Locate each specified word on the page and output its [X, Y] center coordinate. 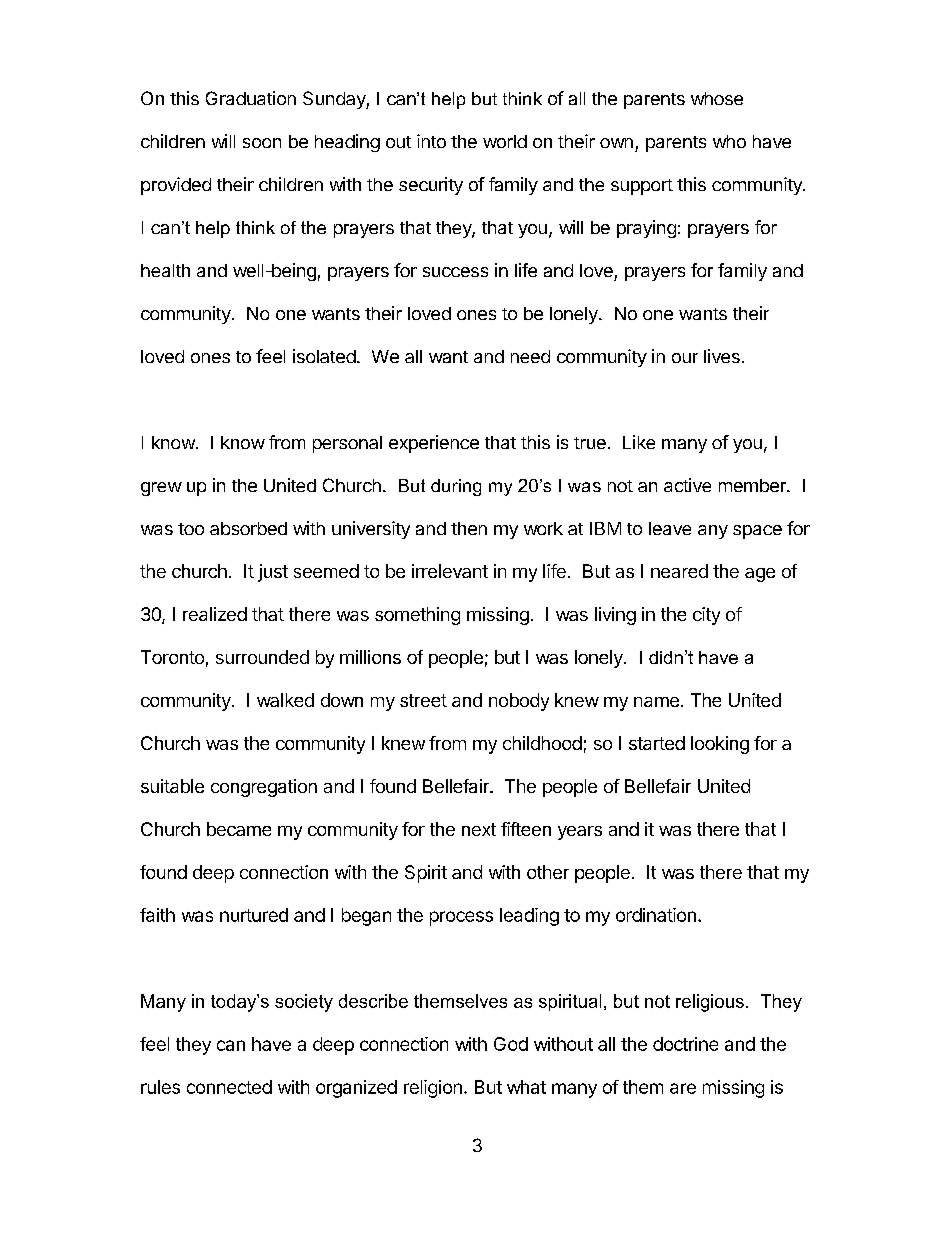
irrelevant [450, 571]
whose [717, 98]
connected [229, 1087]
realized [215, 614]
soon [262, 143]
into [431, 141]
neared [679, 571]
